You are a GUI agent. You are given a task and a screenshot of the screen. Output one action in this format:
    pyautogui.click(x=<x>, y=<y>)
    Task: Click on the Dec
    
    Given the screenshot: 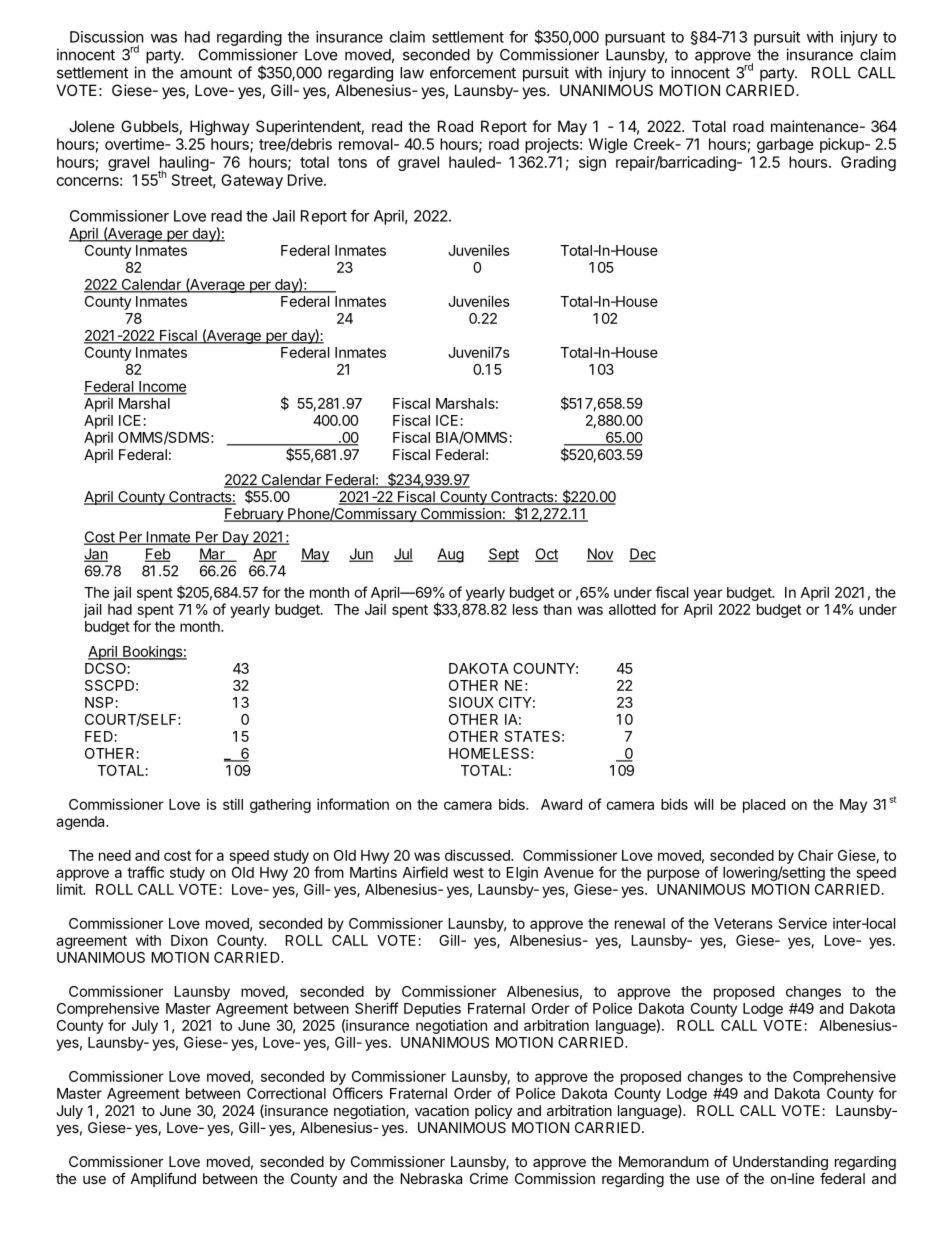 What is the action you would take?
    pyautogui.click(x=642, y=555)
